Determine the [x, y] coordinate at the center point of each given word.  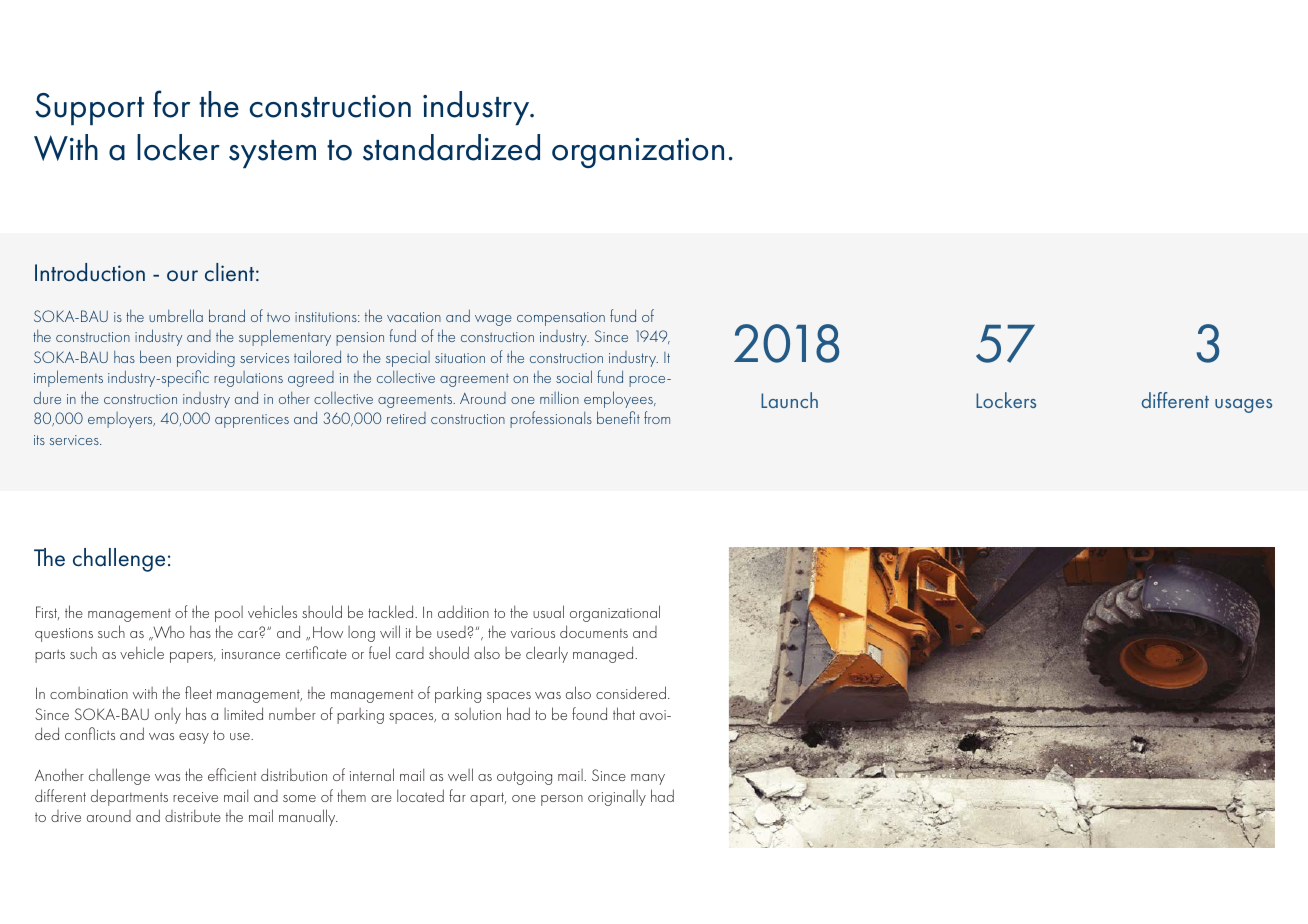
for [171, 104]
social [574, 376]
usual [548, 611]
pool [229, 614]
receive [195, 797]
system [272, 154]
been [155, 356]
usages [1243, 406]
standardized [451, 147]
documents [594, 631]
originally [617, 797]
